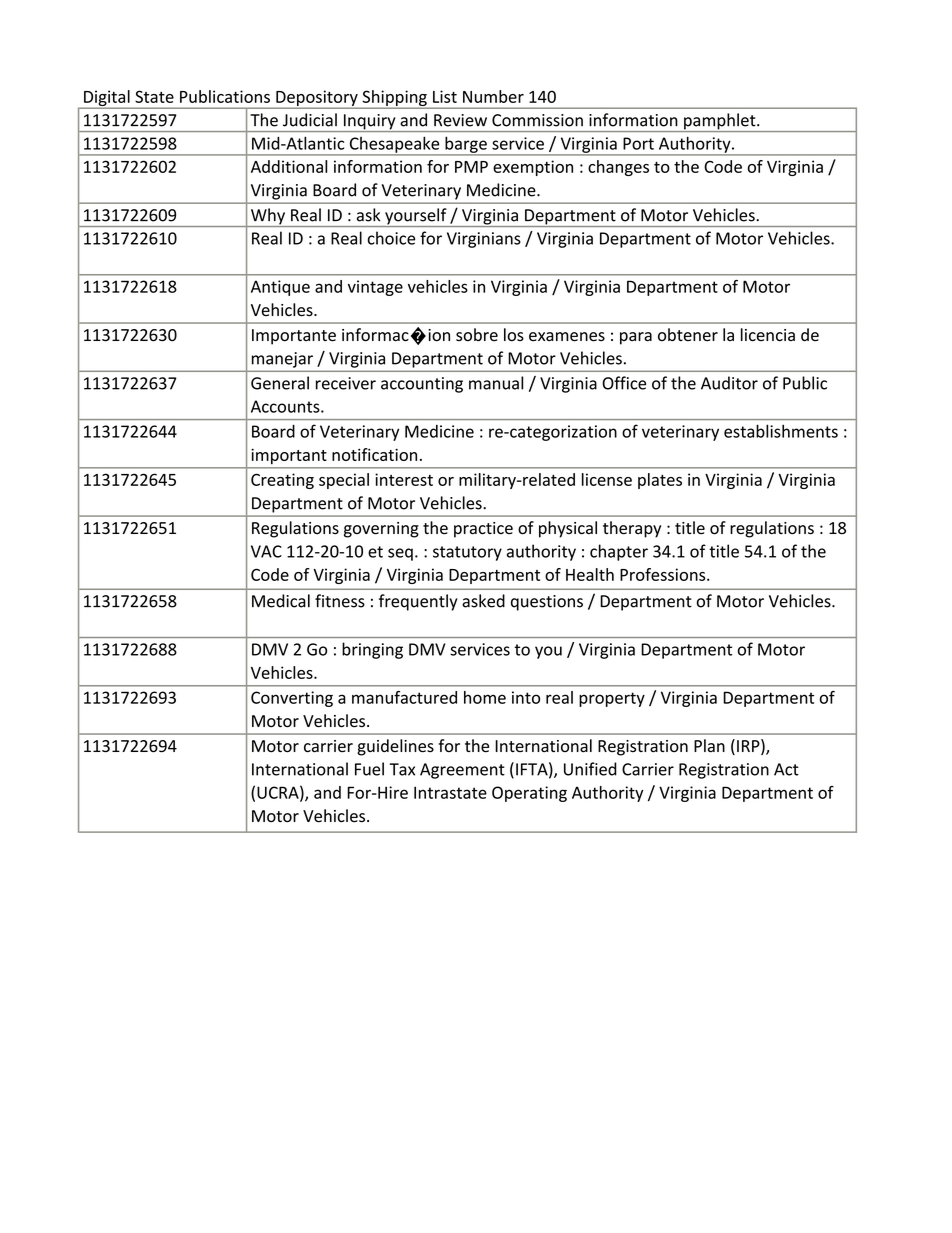  What do you see at coordinates (720, 122) in the page?
I see `pamphlet` at bounding box center [720, 122].
